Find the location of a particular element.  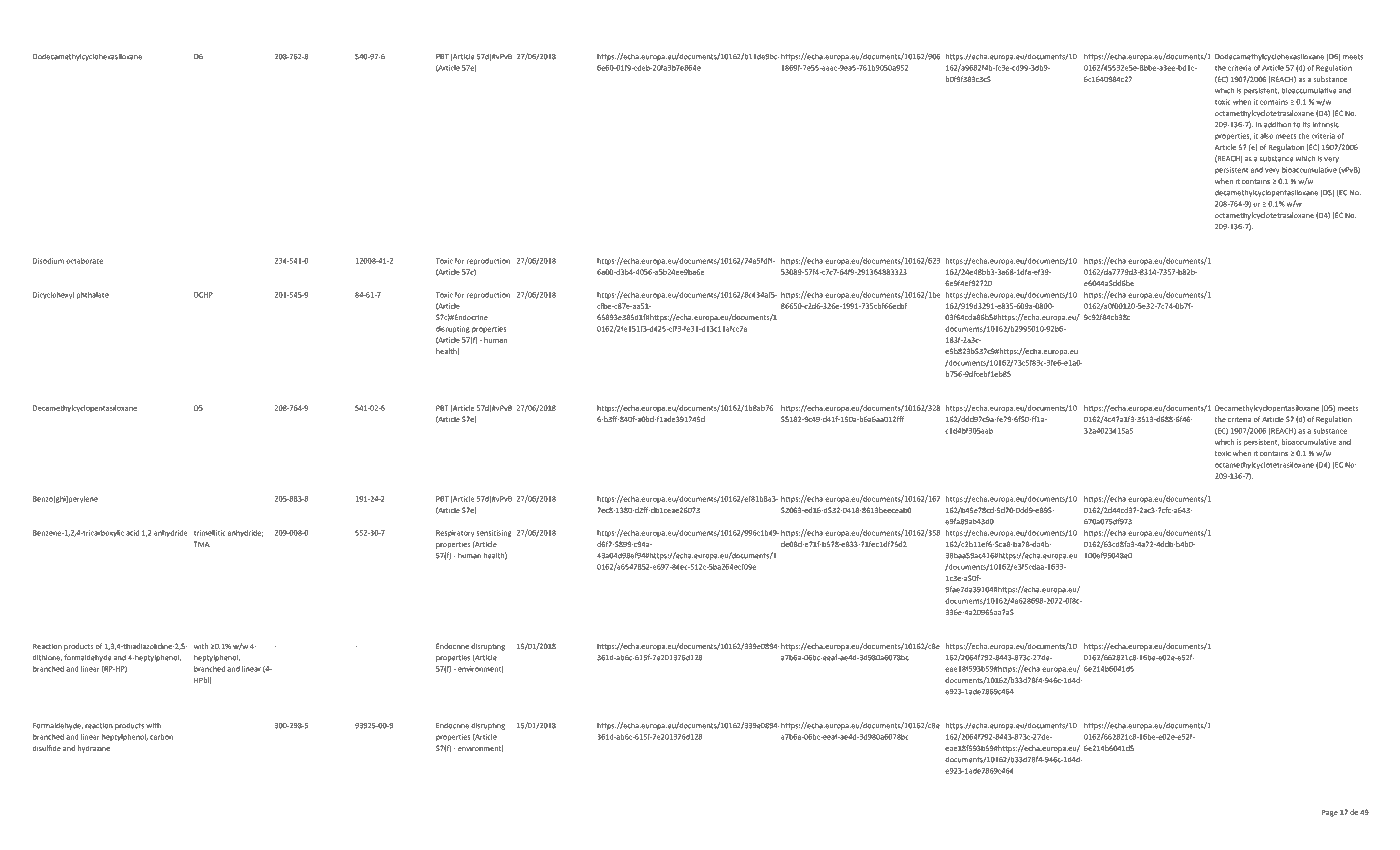

TMA is located at coordinates (202, 544).
